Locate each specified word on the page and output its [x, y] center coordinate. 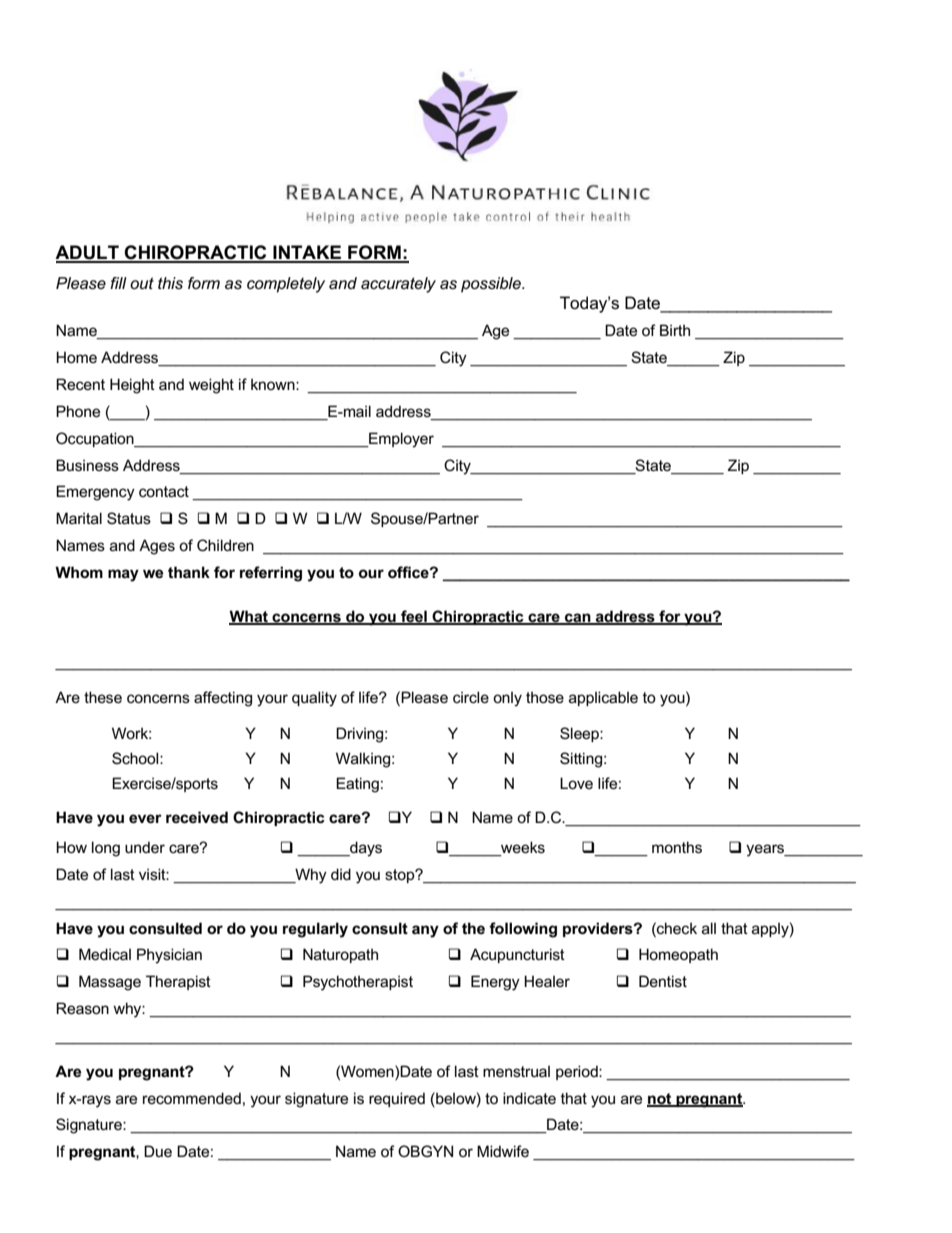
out [142, 283]
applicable [603, 698]
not [660, 1099]
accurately [398, 285]
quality [314, 699]
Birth [675, 330]
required [397, 1099]
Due [158, 1151]
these [103, 697]
